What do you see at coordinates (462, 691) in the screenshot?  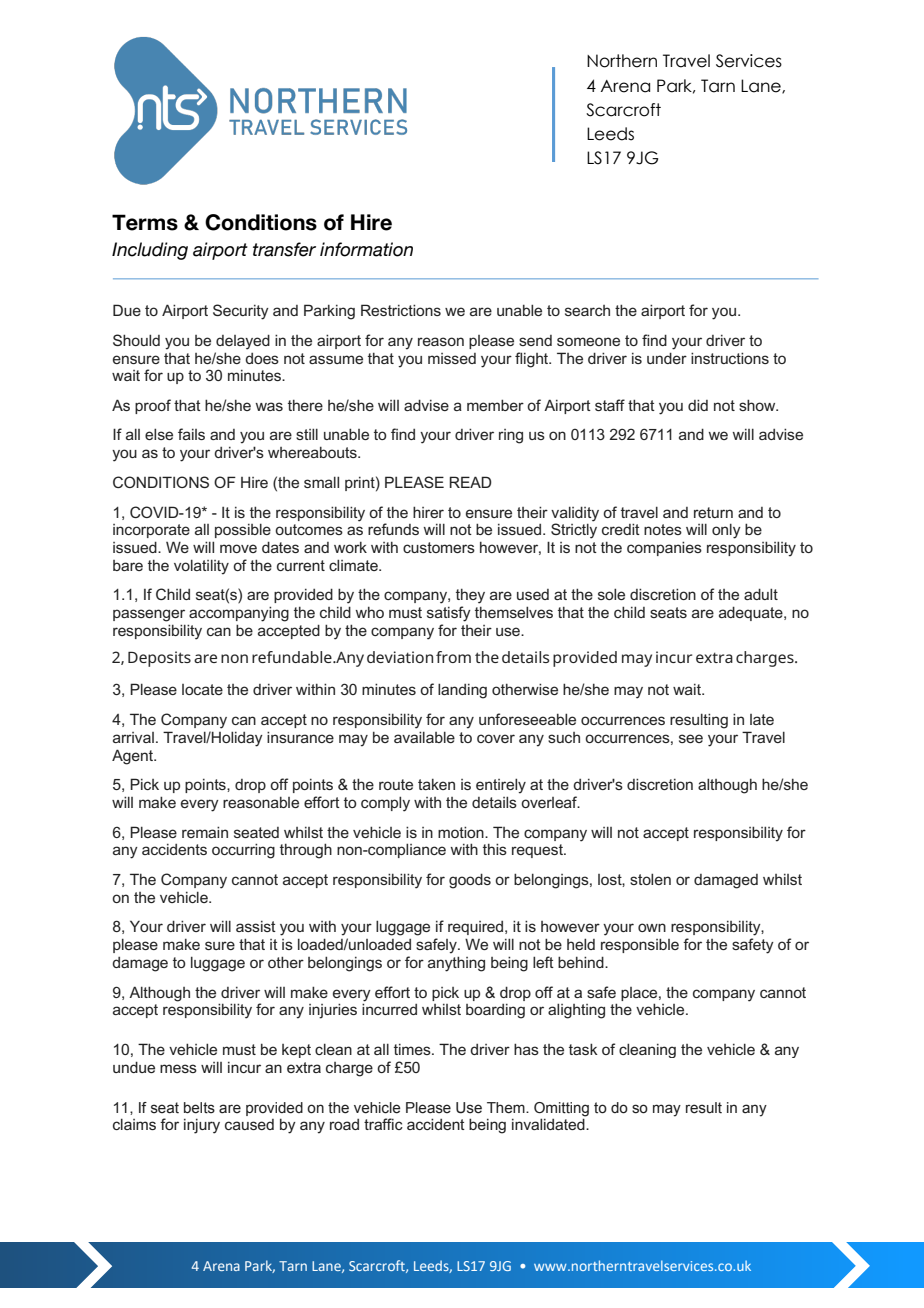 I see `landing` at bounding box center [462, 691].
